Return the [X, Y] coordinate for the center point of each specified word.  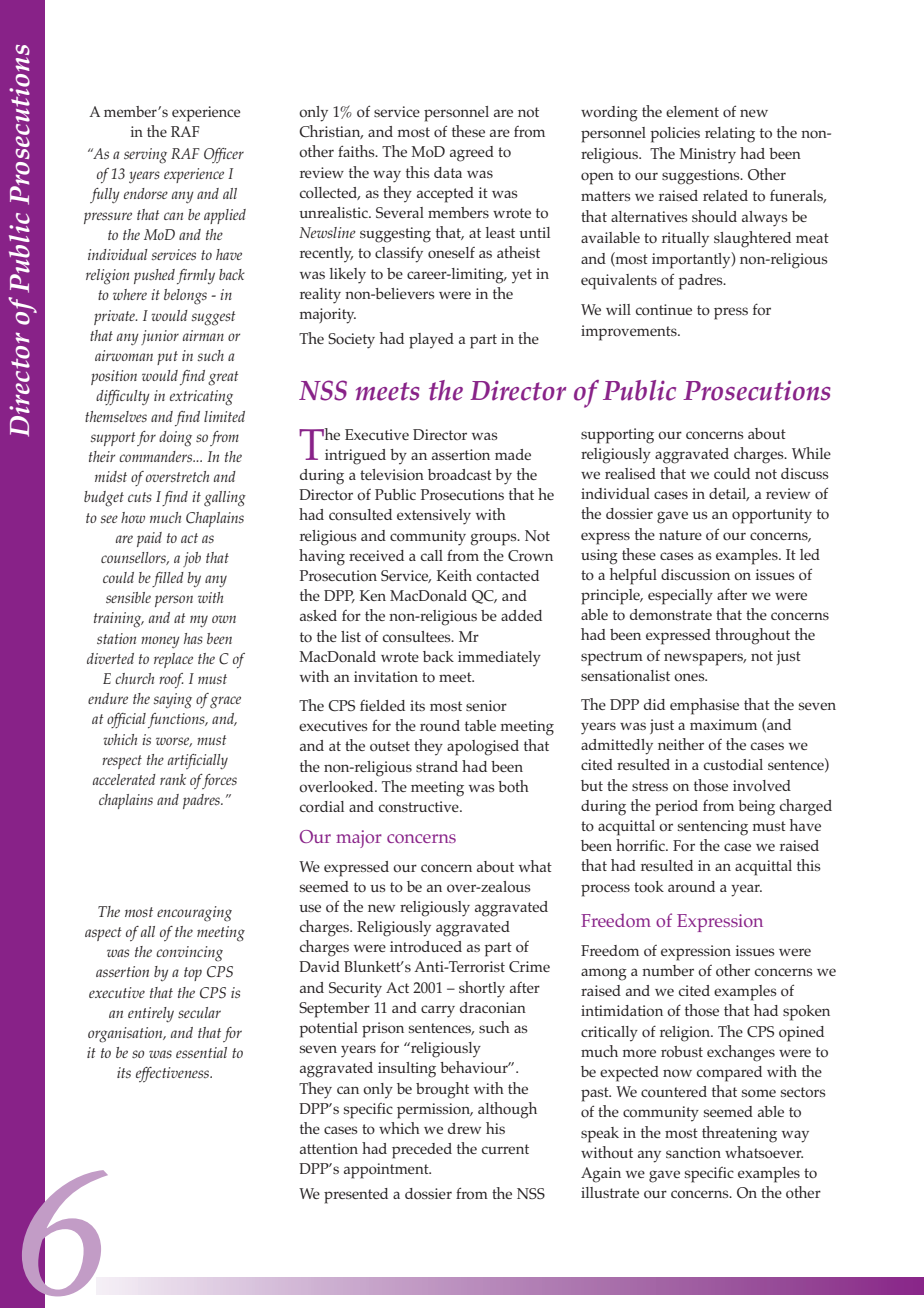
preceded [422, 1151]
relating [730, 135]
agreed [472, 154]
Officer [224, 155]
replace [173, 660]
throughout [752, 636]
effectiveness [174, 1074]
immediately [499, 659]
